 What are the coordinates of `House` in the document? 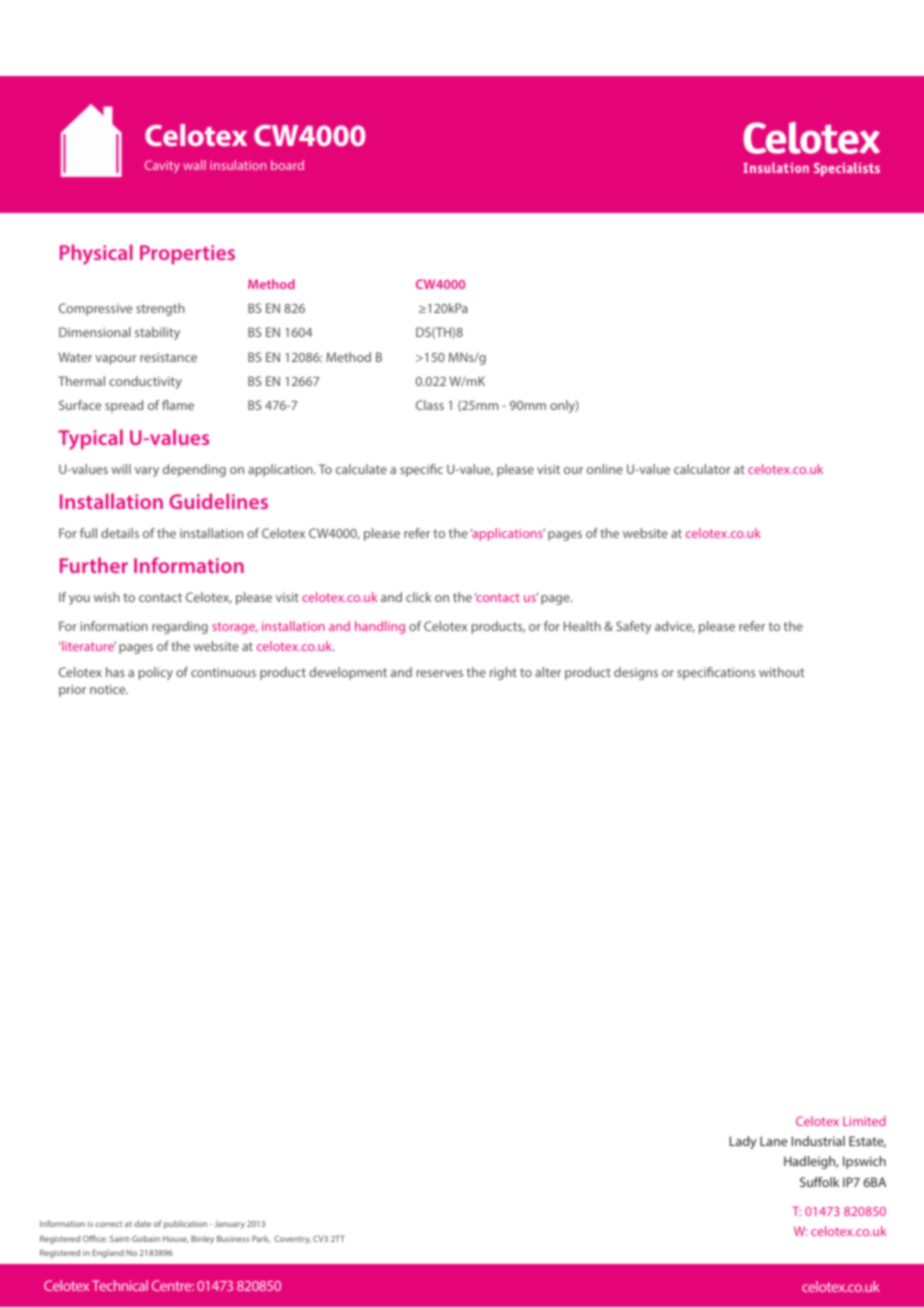 It's located at (175, 1239).
